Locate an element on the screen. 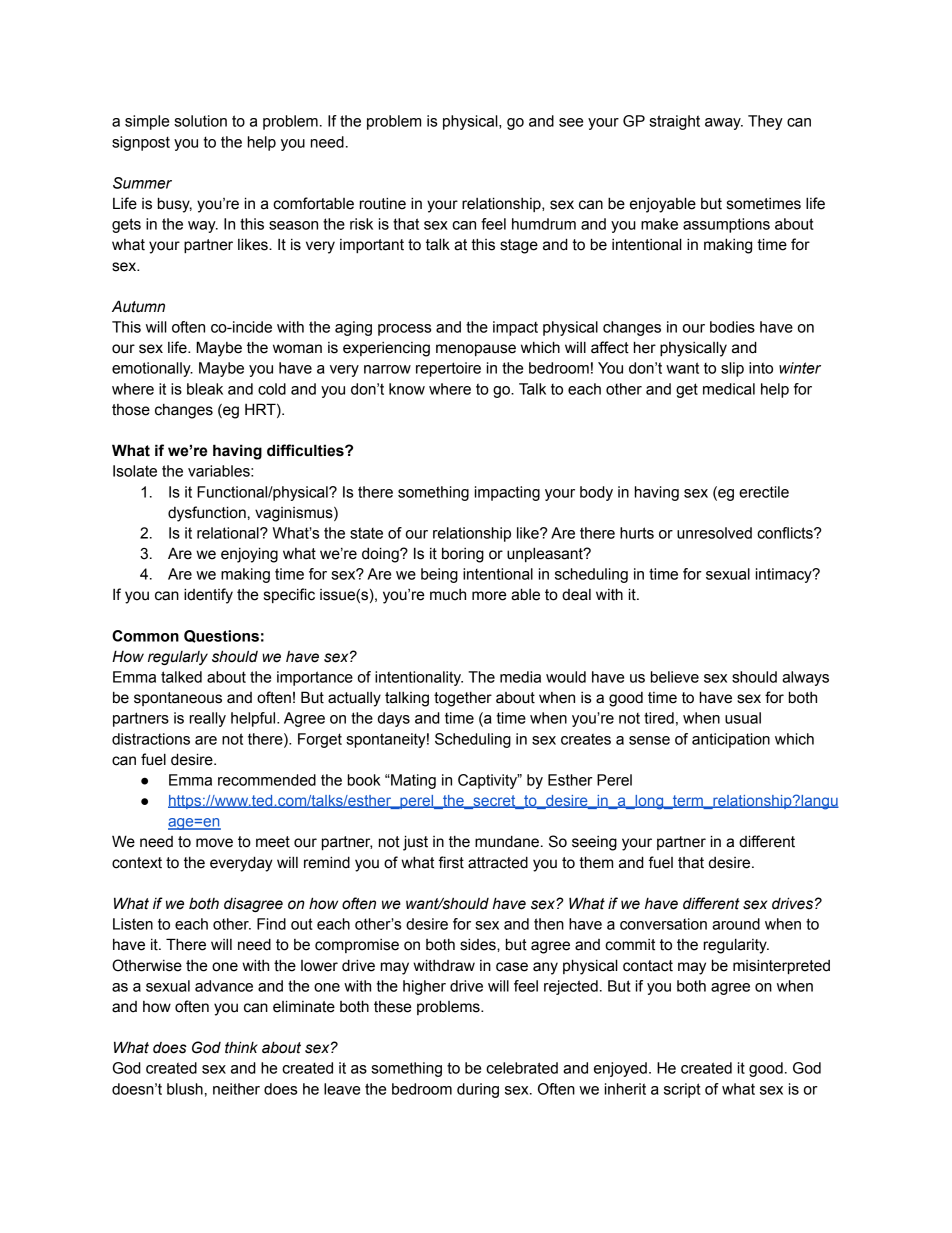 This screenshot has width=952, height=1233. solution is located at coordinates (200, 121).
